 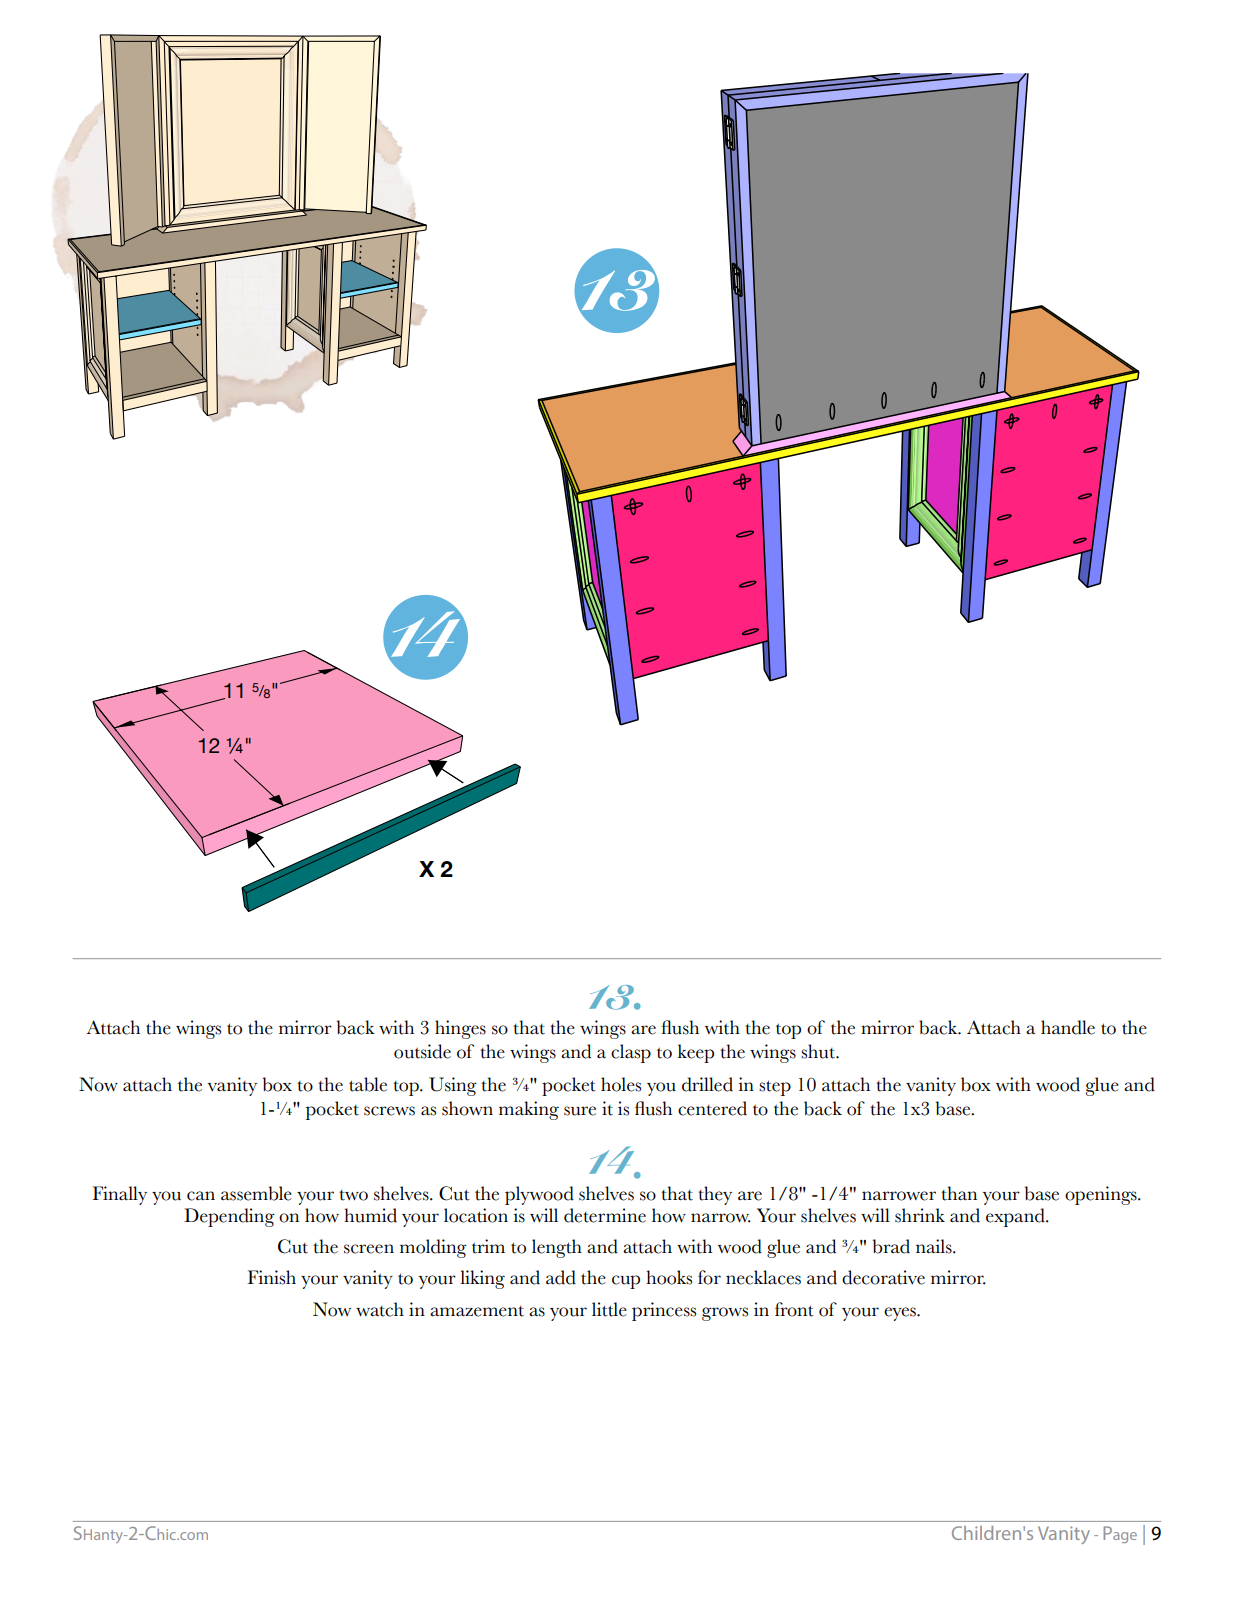 What do you see at coordinates (229, 1217) in the document?
I see `Depending` at bounding box center [229, 1217].
